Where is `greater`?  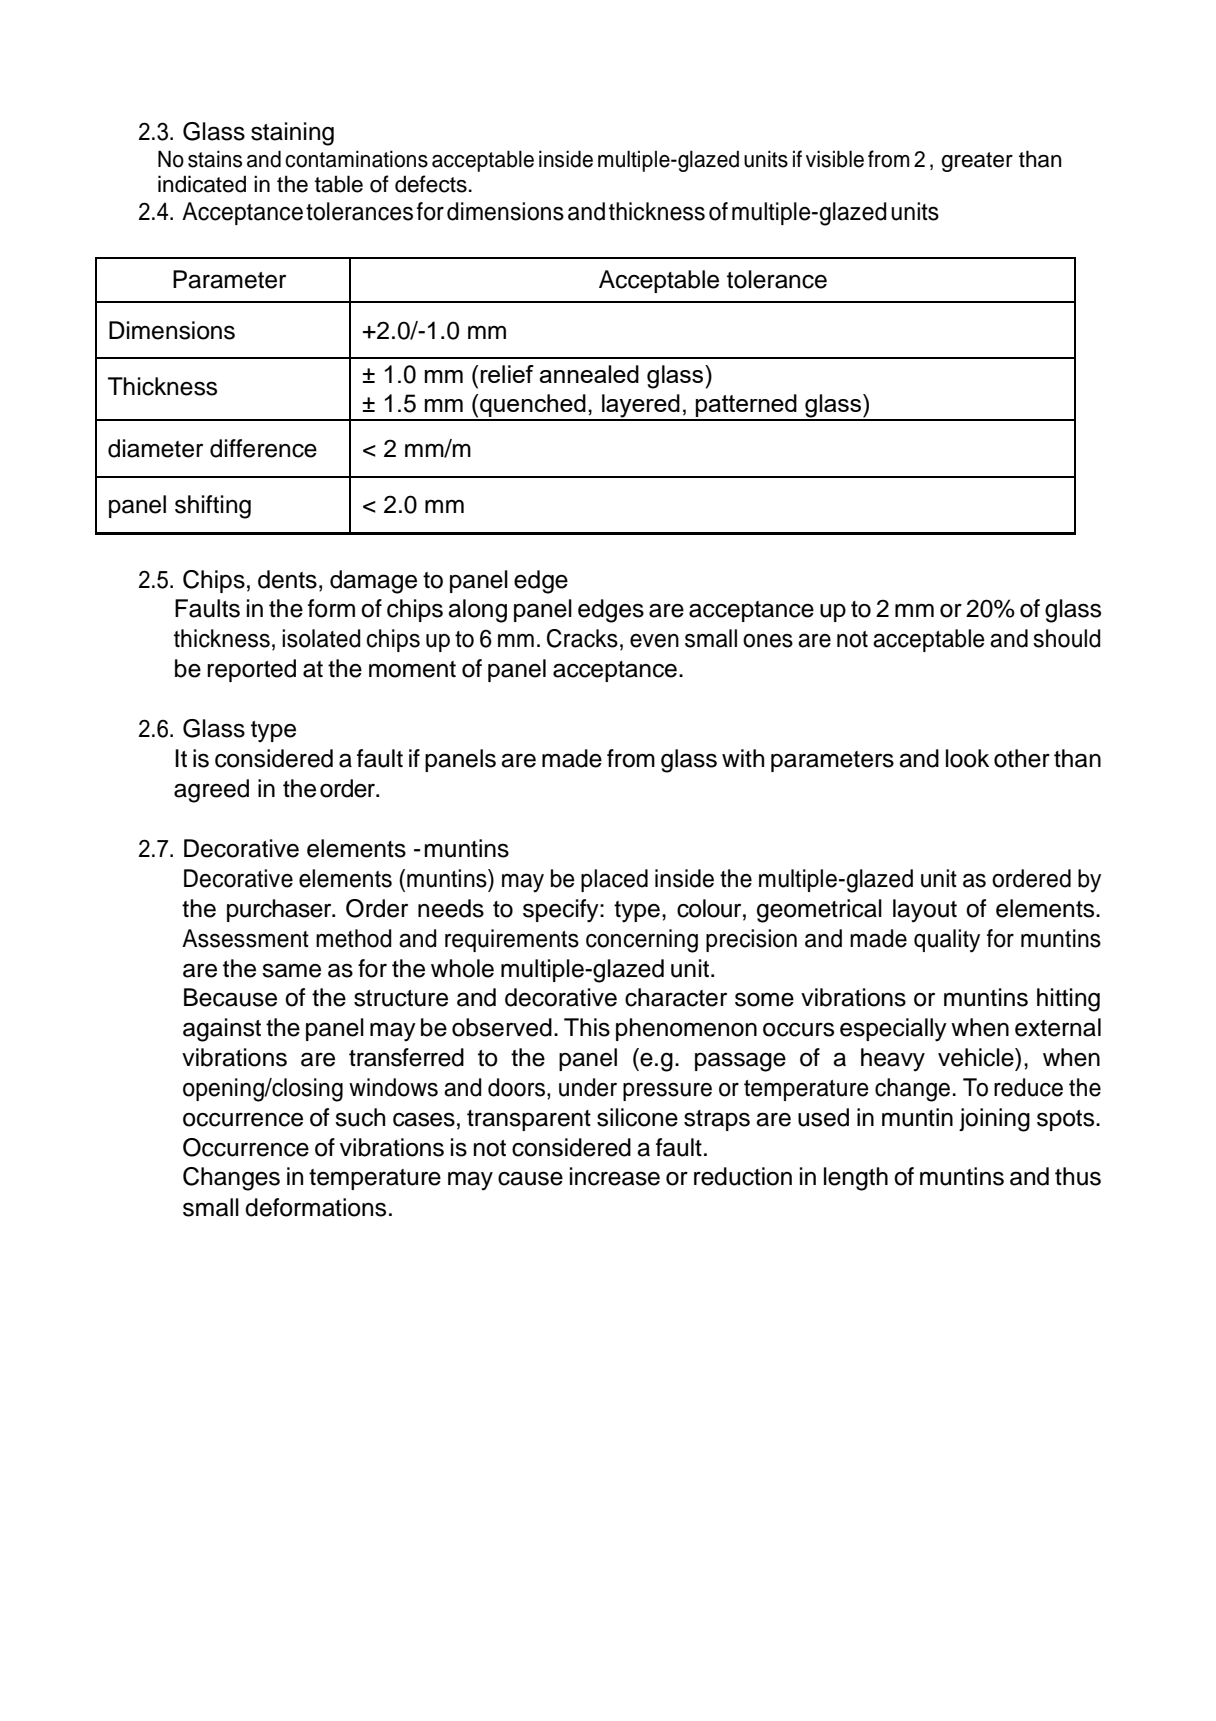
greater is located at coordinates (977, 162).
